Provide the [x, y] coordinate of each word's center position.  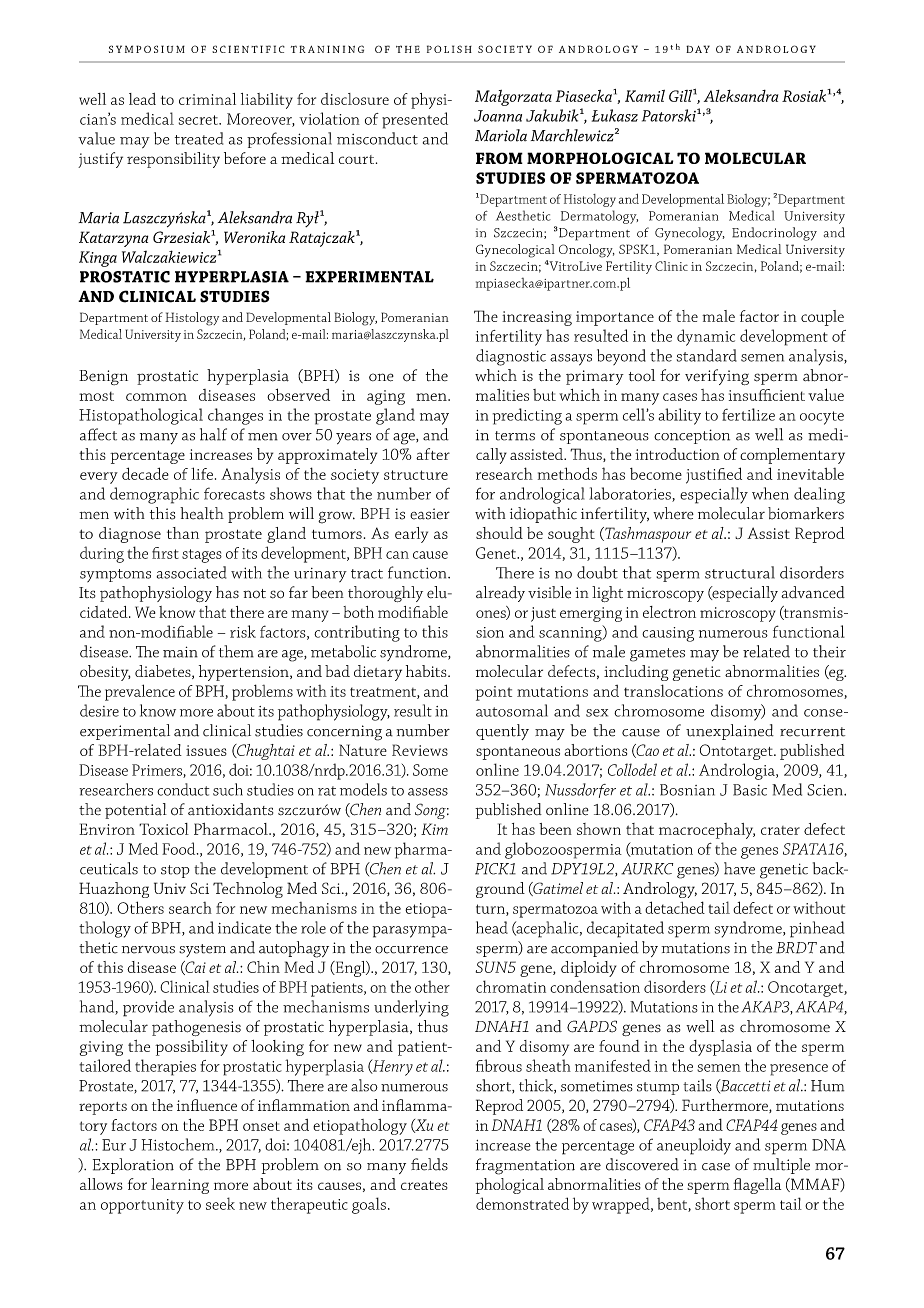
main [180, 652]
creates [424, 1185]
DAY [698, 49]
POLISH [449, 49]
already [500, 594]
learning [180, 1186]
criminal [207, 99]
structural [740, 572]
